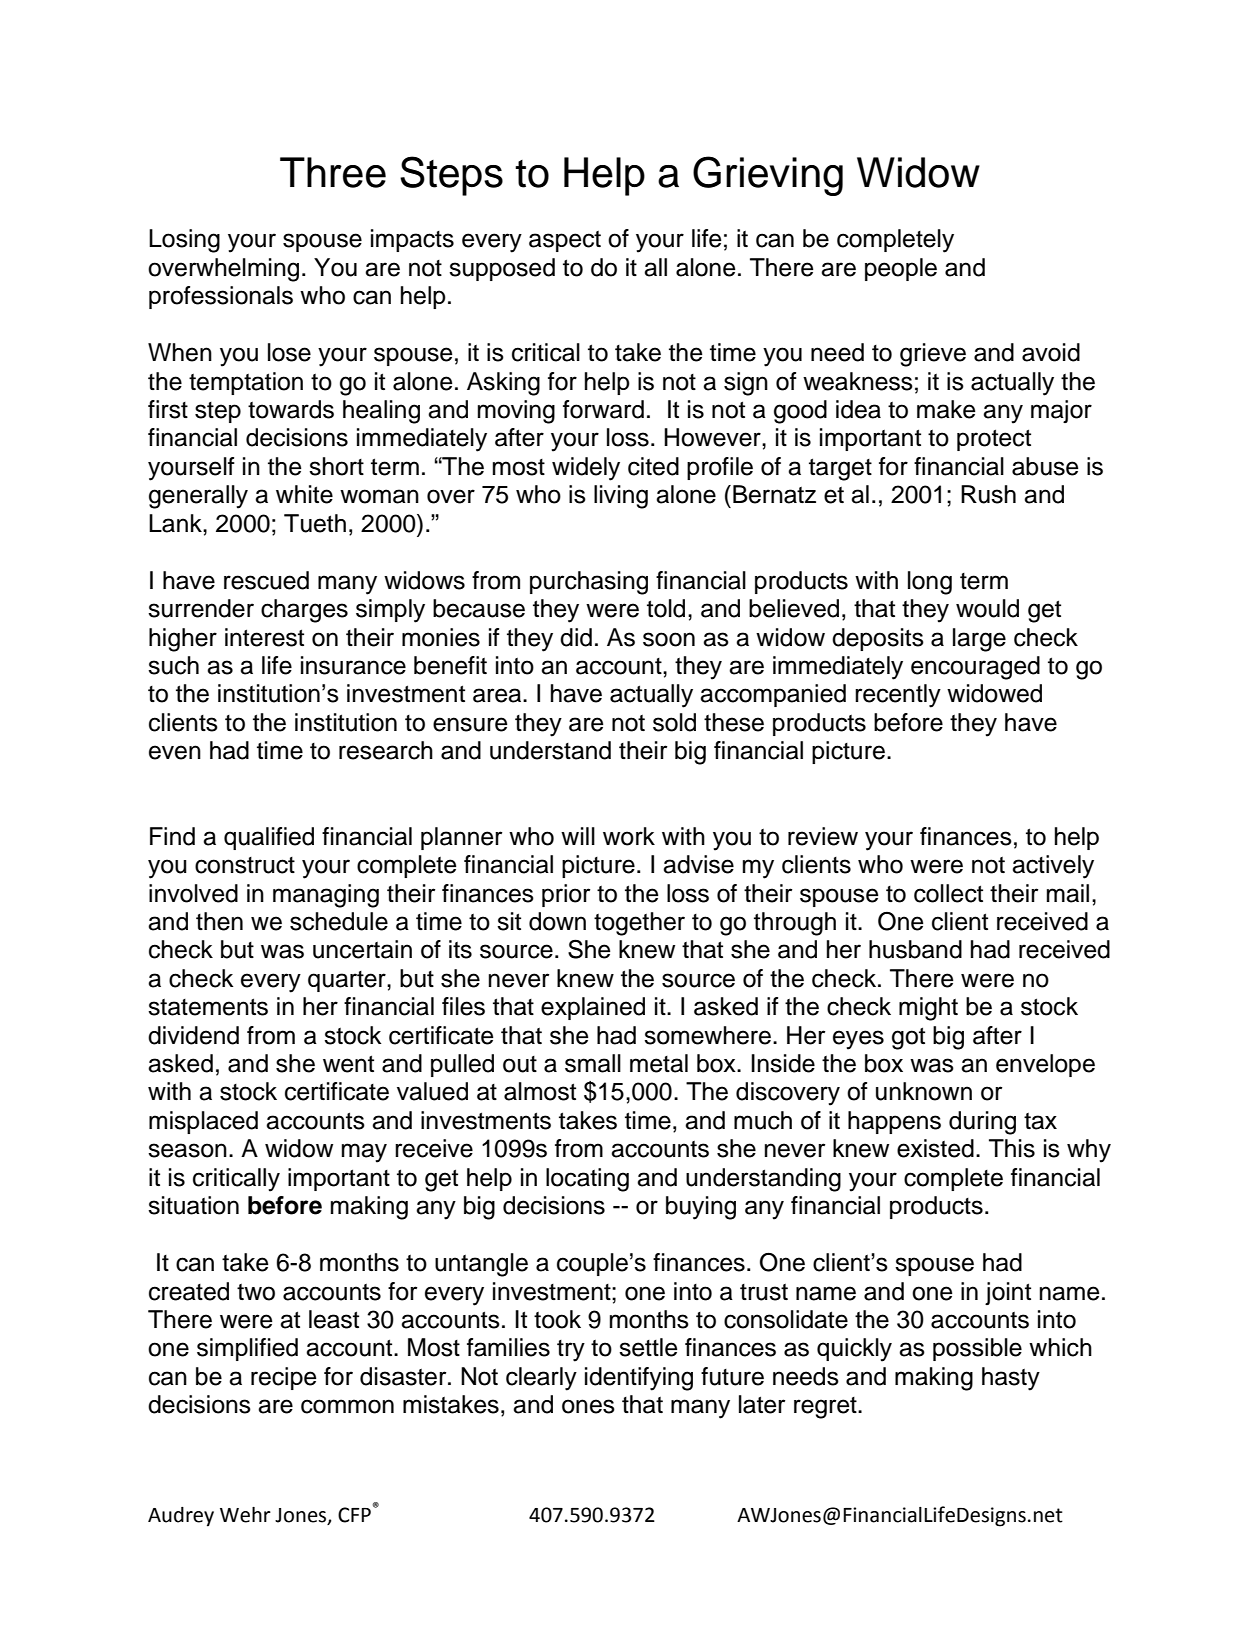 This screenshot has width=1260, height=1630. Describe the element at coordinates (587, 1180) in the screenshot. I see `locating` at that location.
